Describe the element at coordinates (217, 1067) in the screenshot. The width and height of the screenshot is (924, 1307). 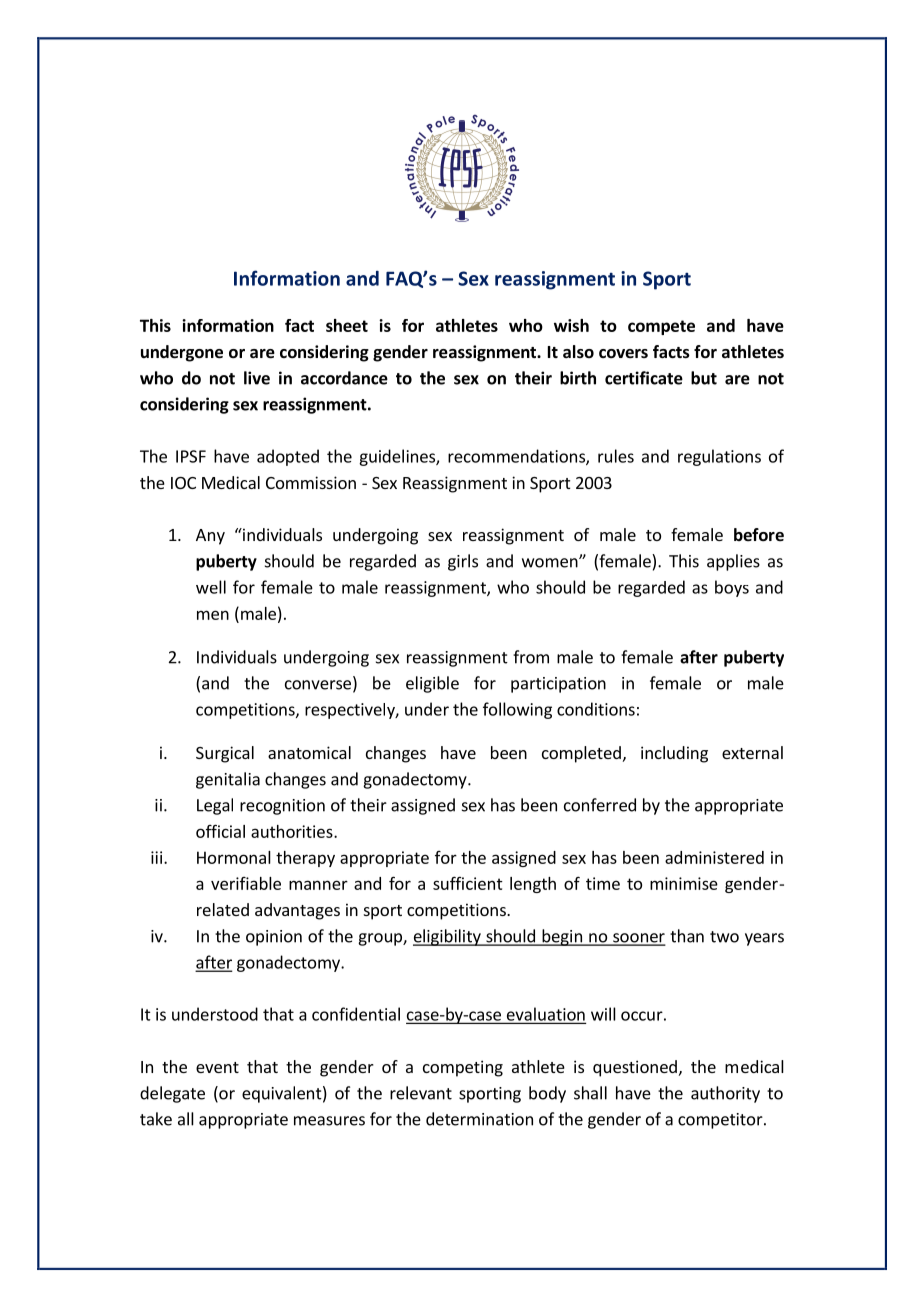
I see `event` at that location.
